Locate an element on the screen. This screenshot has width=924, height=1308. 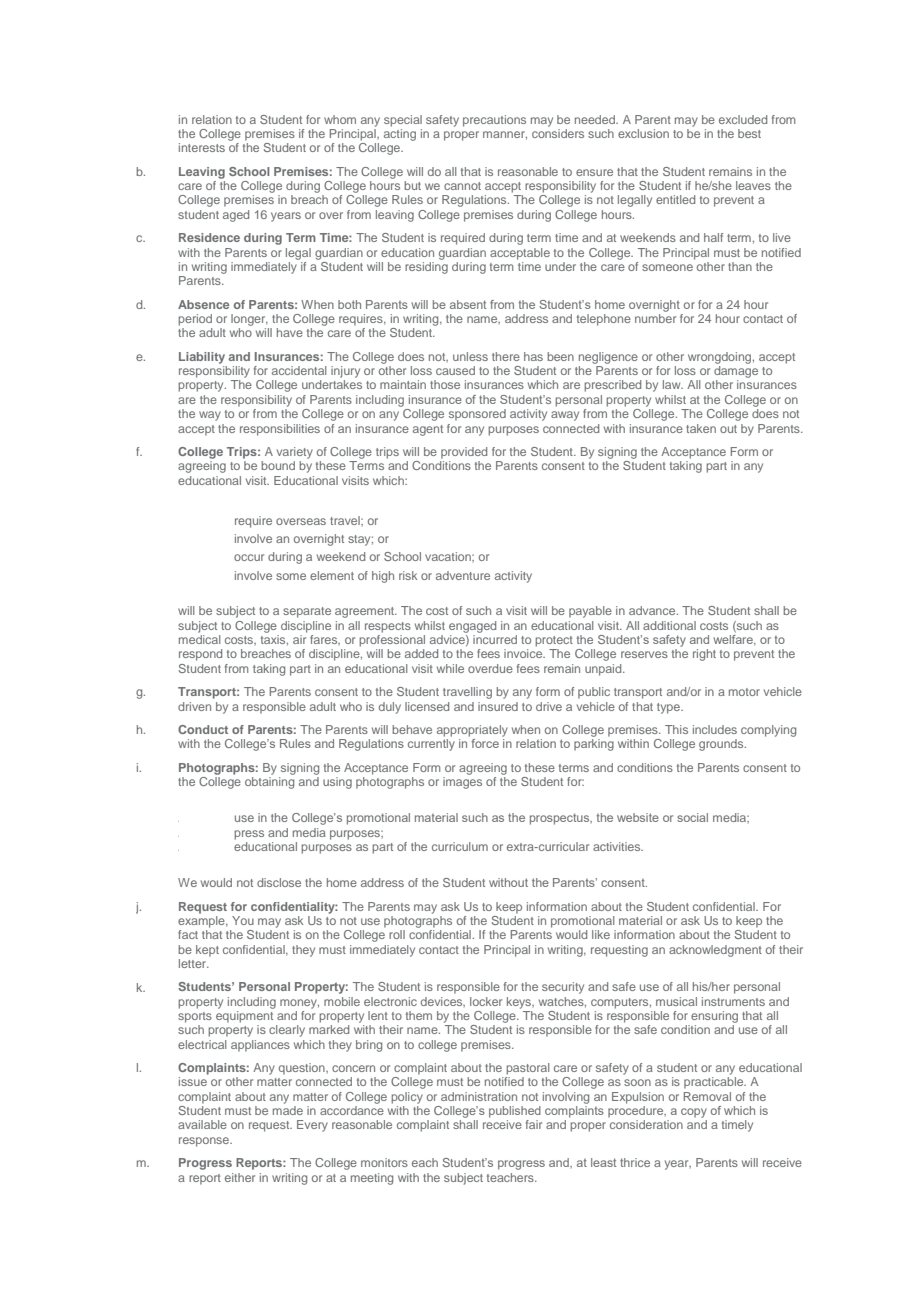
copy is located at coordinates (694, 1113).
